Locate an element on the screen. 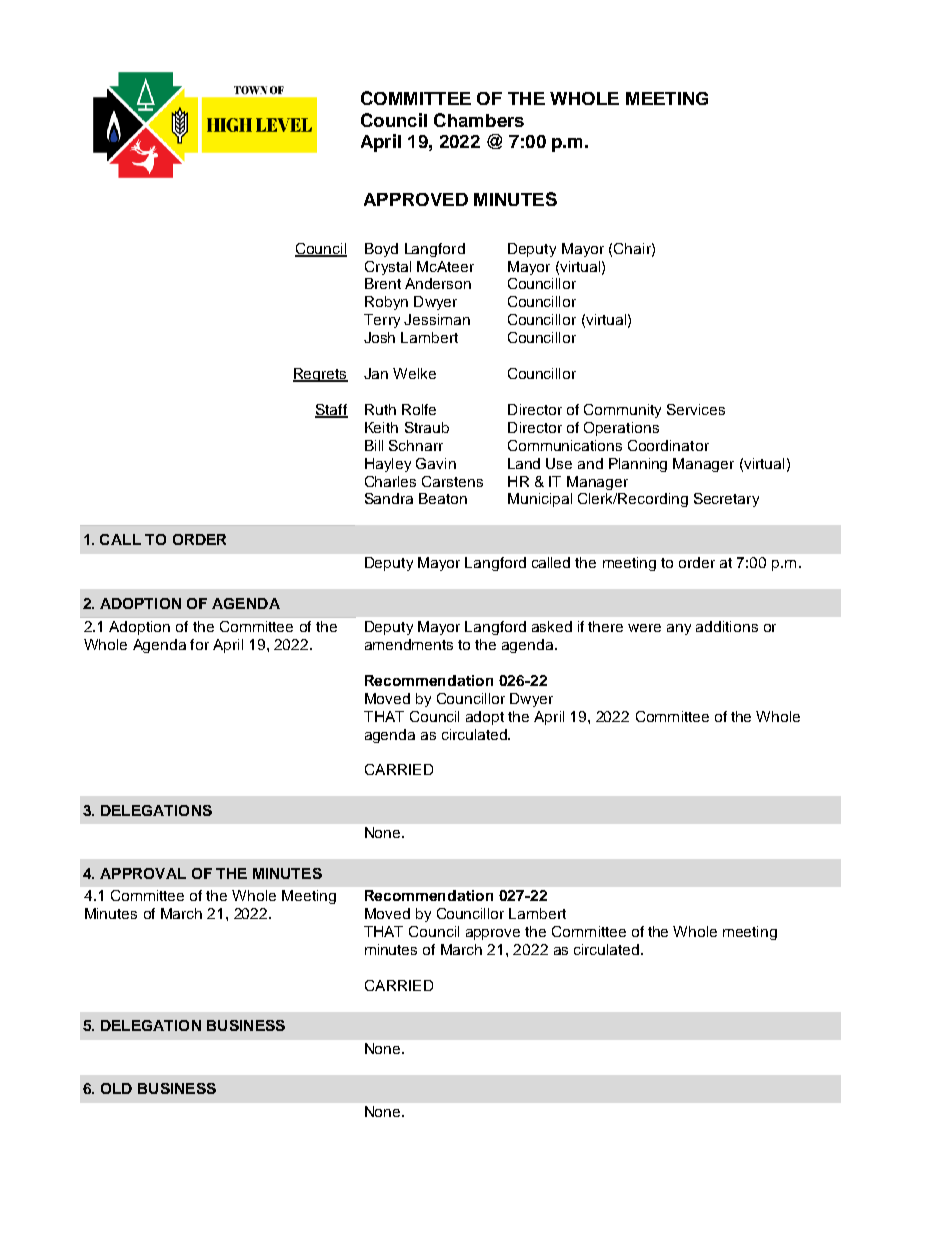 The height and width of the screenshot is (1233, 952). Chambers is located at coordinates (479, 120).
